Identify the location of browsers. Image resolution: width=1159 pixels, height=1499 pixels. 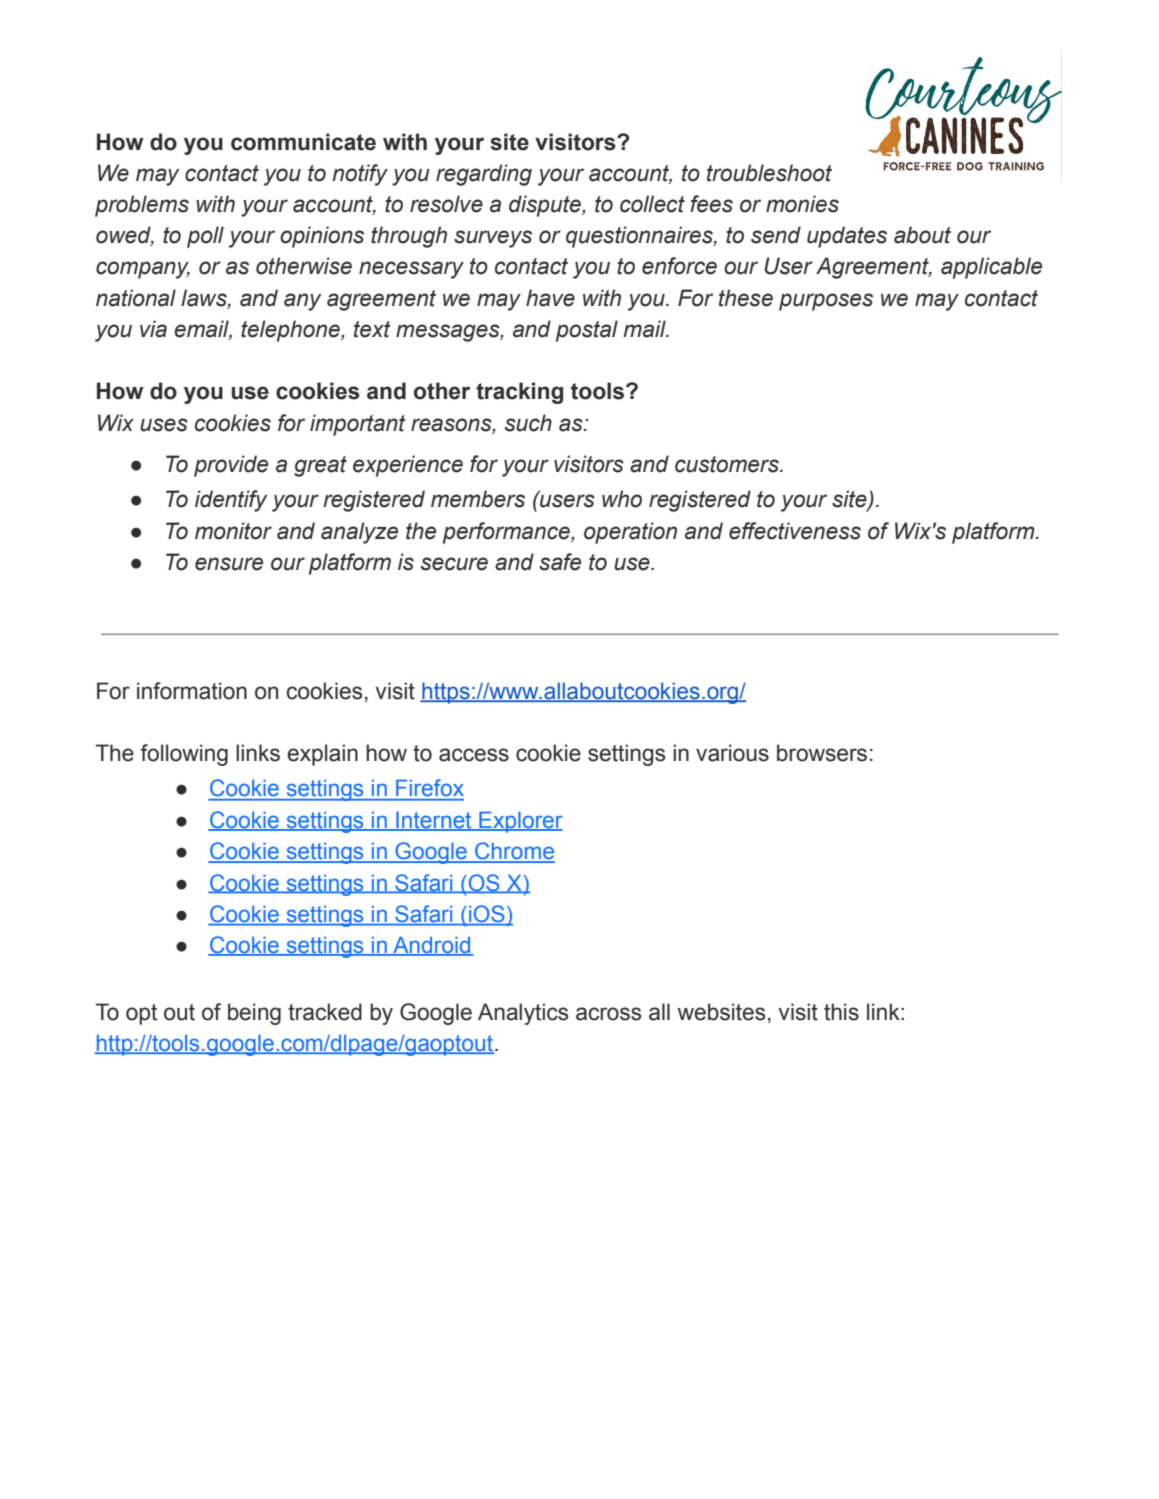
(822, 753).
